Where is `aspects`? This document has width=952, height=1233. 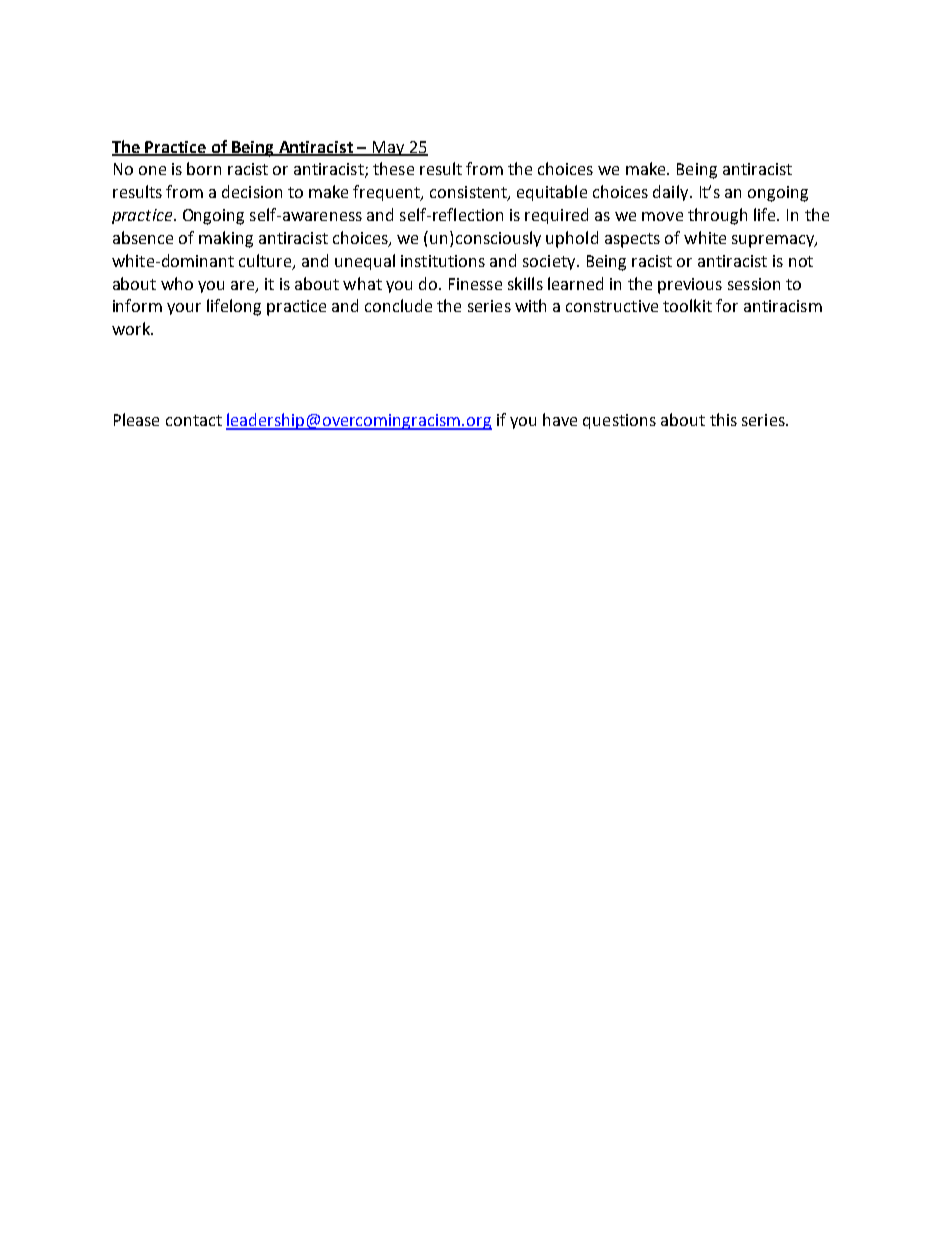
aspects is located at coordinates (632, 240).
